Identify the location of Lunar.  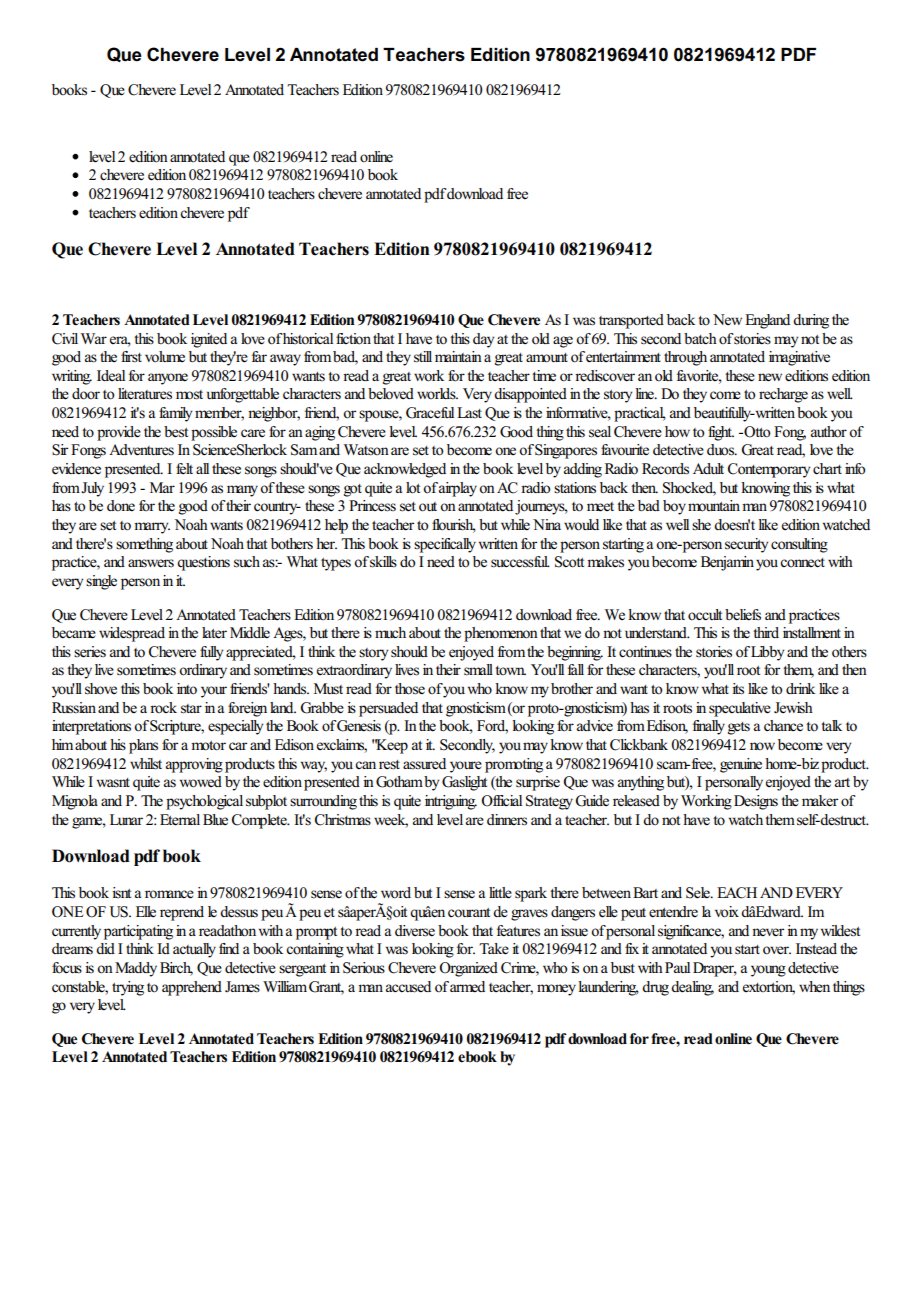
(126, 819).
